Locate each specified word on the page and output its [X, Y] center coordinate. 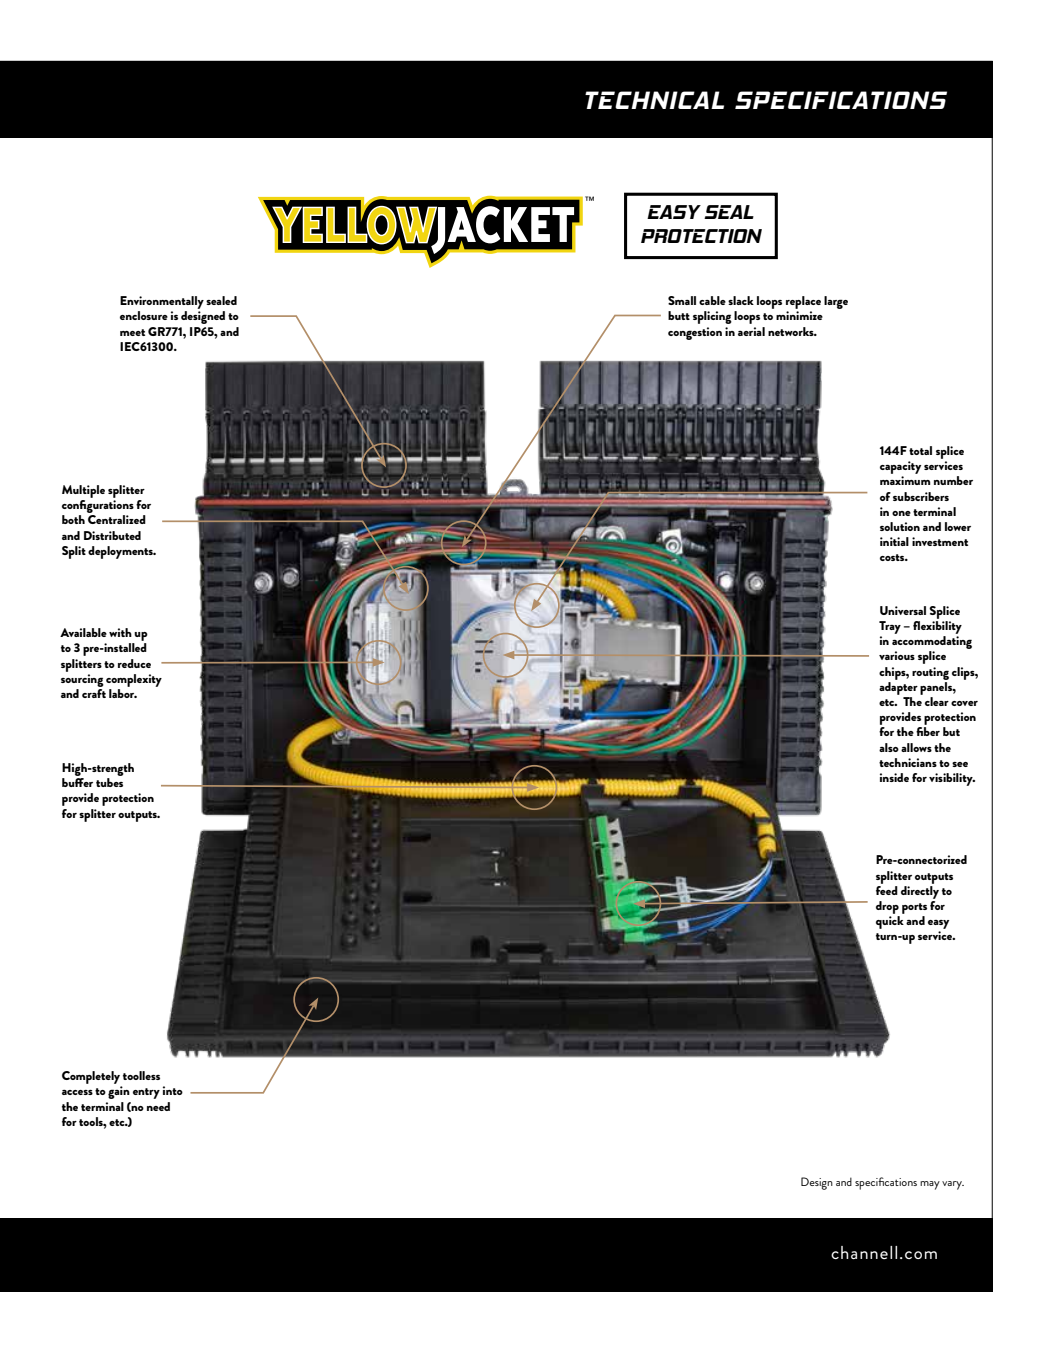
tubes [109, 782]
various [897, 655]
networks [792, 331]
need [158, 1106]
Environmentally [162, 302]
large [836, 302]
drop [887, 907]
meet [132, 332]
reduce [134, 663]
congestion [695, 333]
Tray [890, 627]
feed [887, 889]
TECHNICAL [654, 100]
